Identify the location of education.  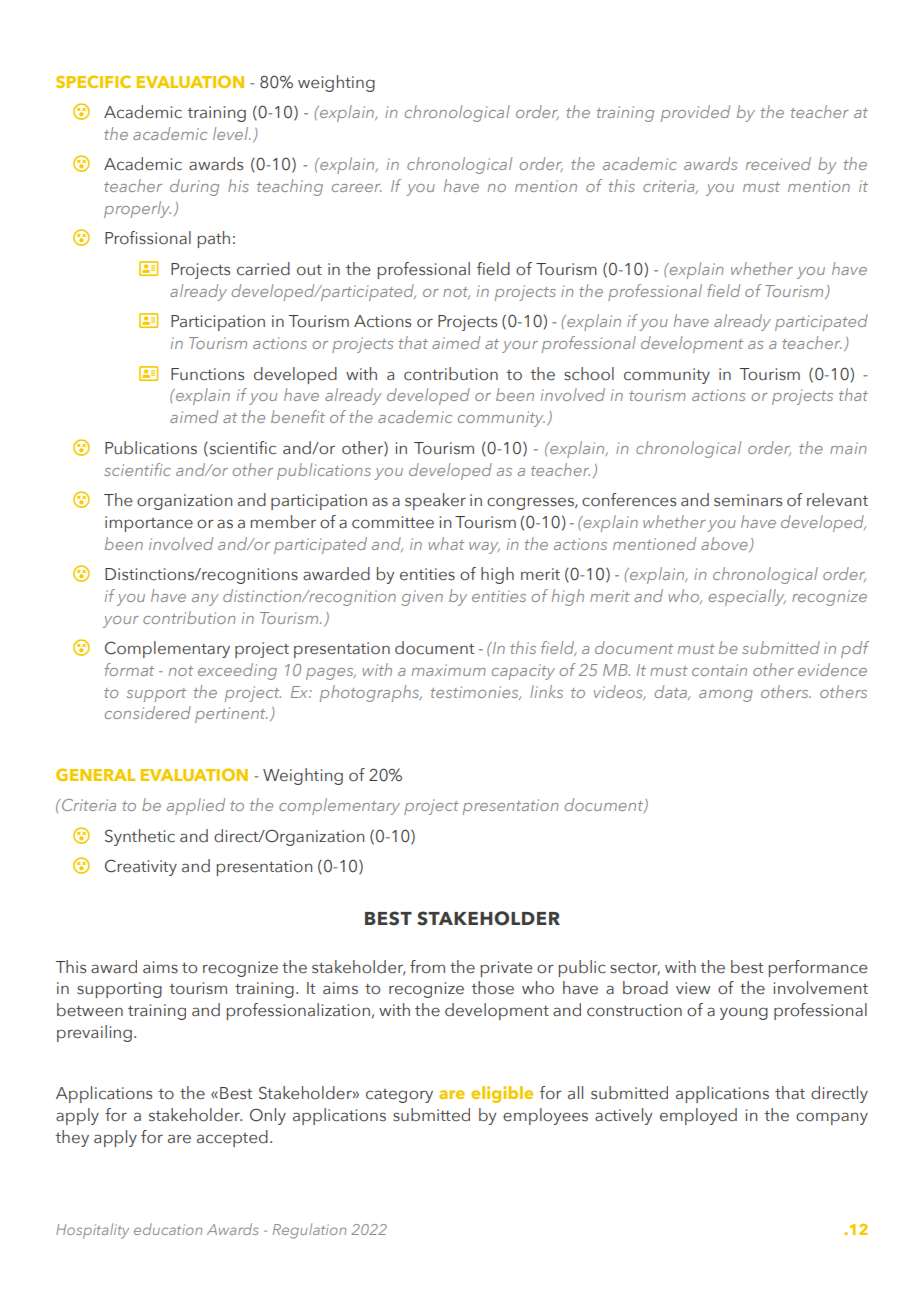
(168, 1229).
